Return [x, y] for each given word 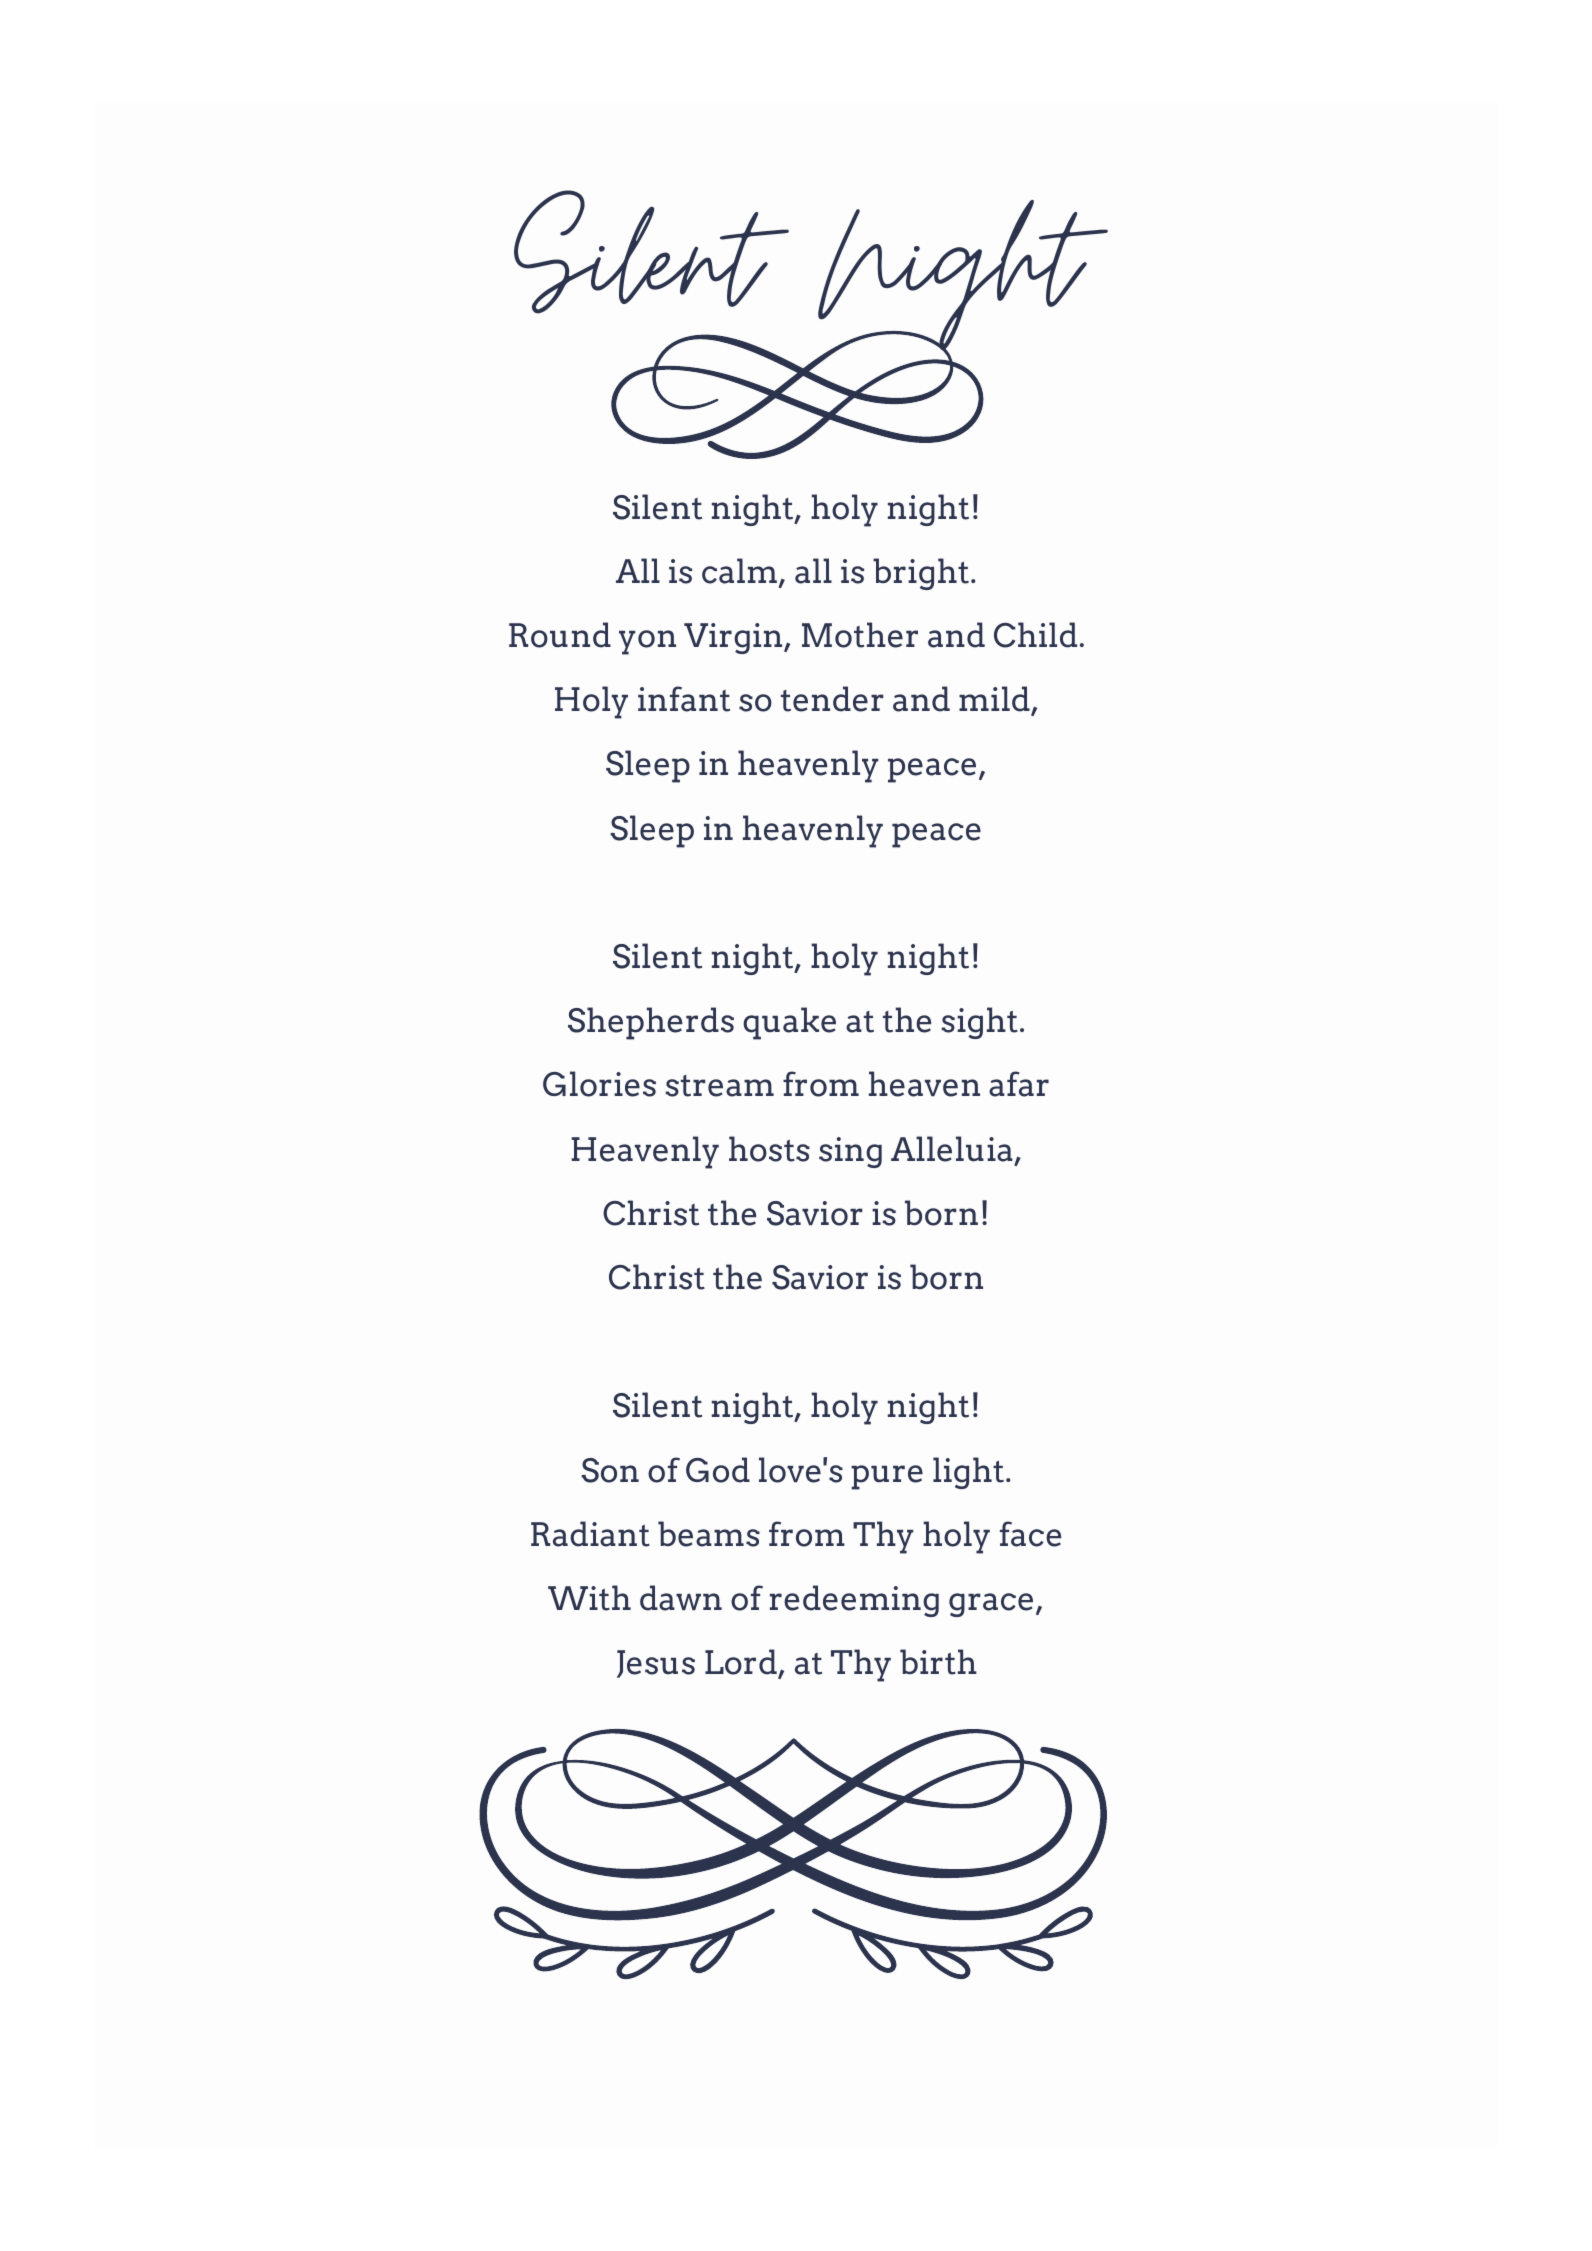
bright [921, 574]
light [968, 1473]
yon [647, 642]
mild [995, 700]
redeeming [854, 1601]
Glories [599, 1084]
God [718, 1470]
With [589, 1598]
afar [1019, 1084]
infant [684, 699]
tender [832, 699]
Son [610, 1470]
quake [789, 1023]
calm [739, 571]
